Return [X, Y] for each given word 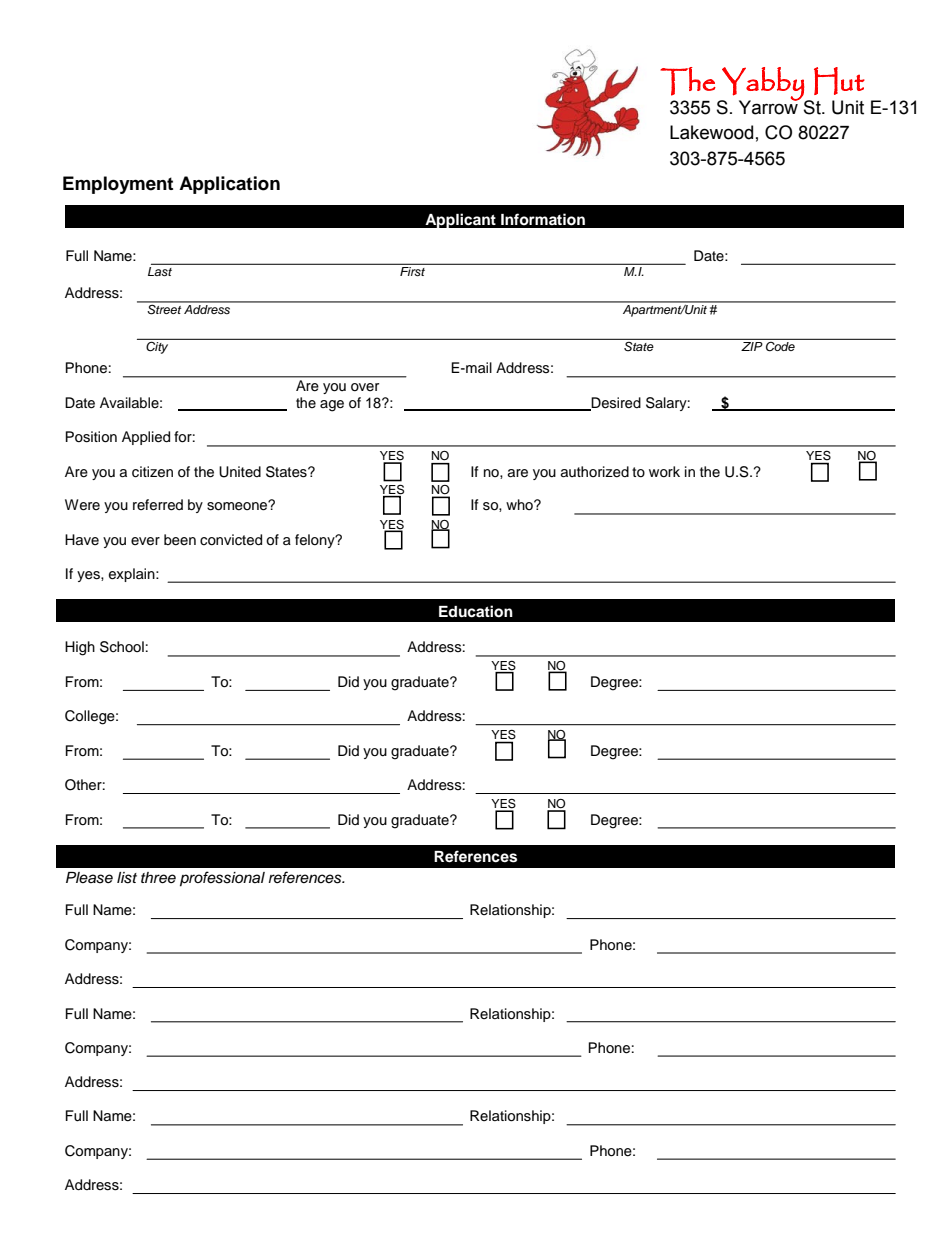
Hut [839, 81]
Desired [615, 404]
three [158, 878]
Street [164, 308]
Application [229, 185]
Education [476, 611]
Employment [118, 185]
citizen [152, 472]
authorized [595, 472]
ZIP [751, 346]
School [122, 647]
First [412, 271]
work [664, 471]
